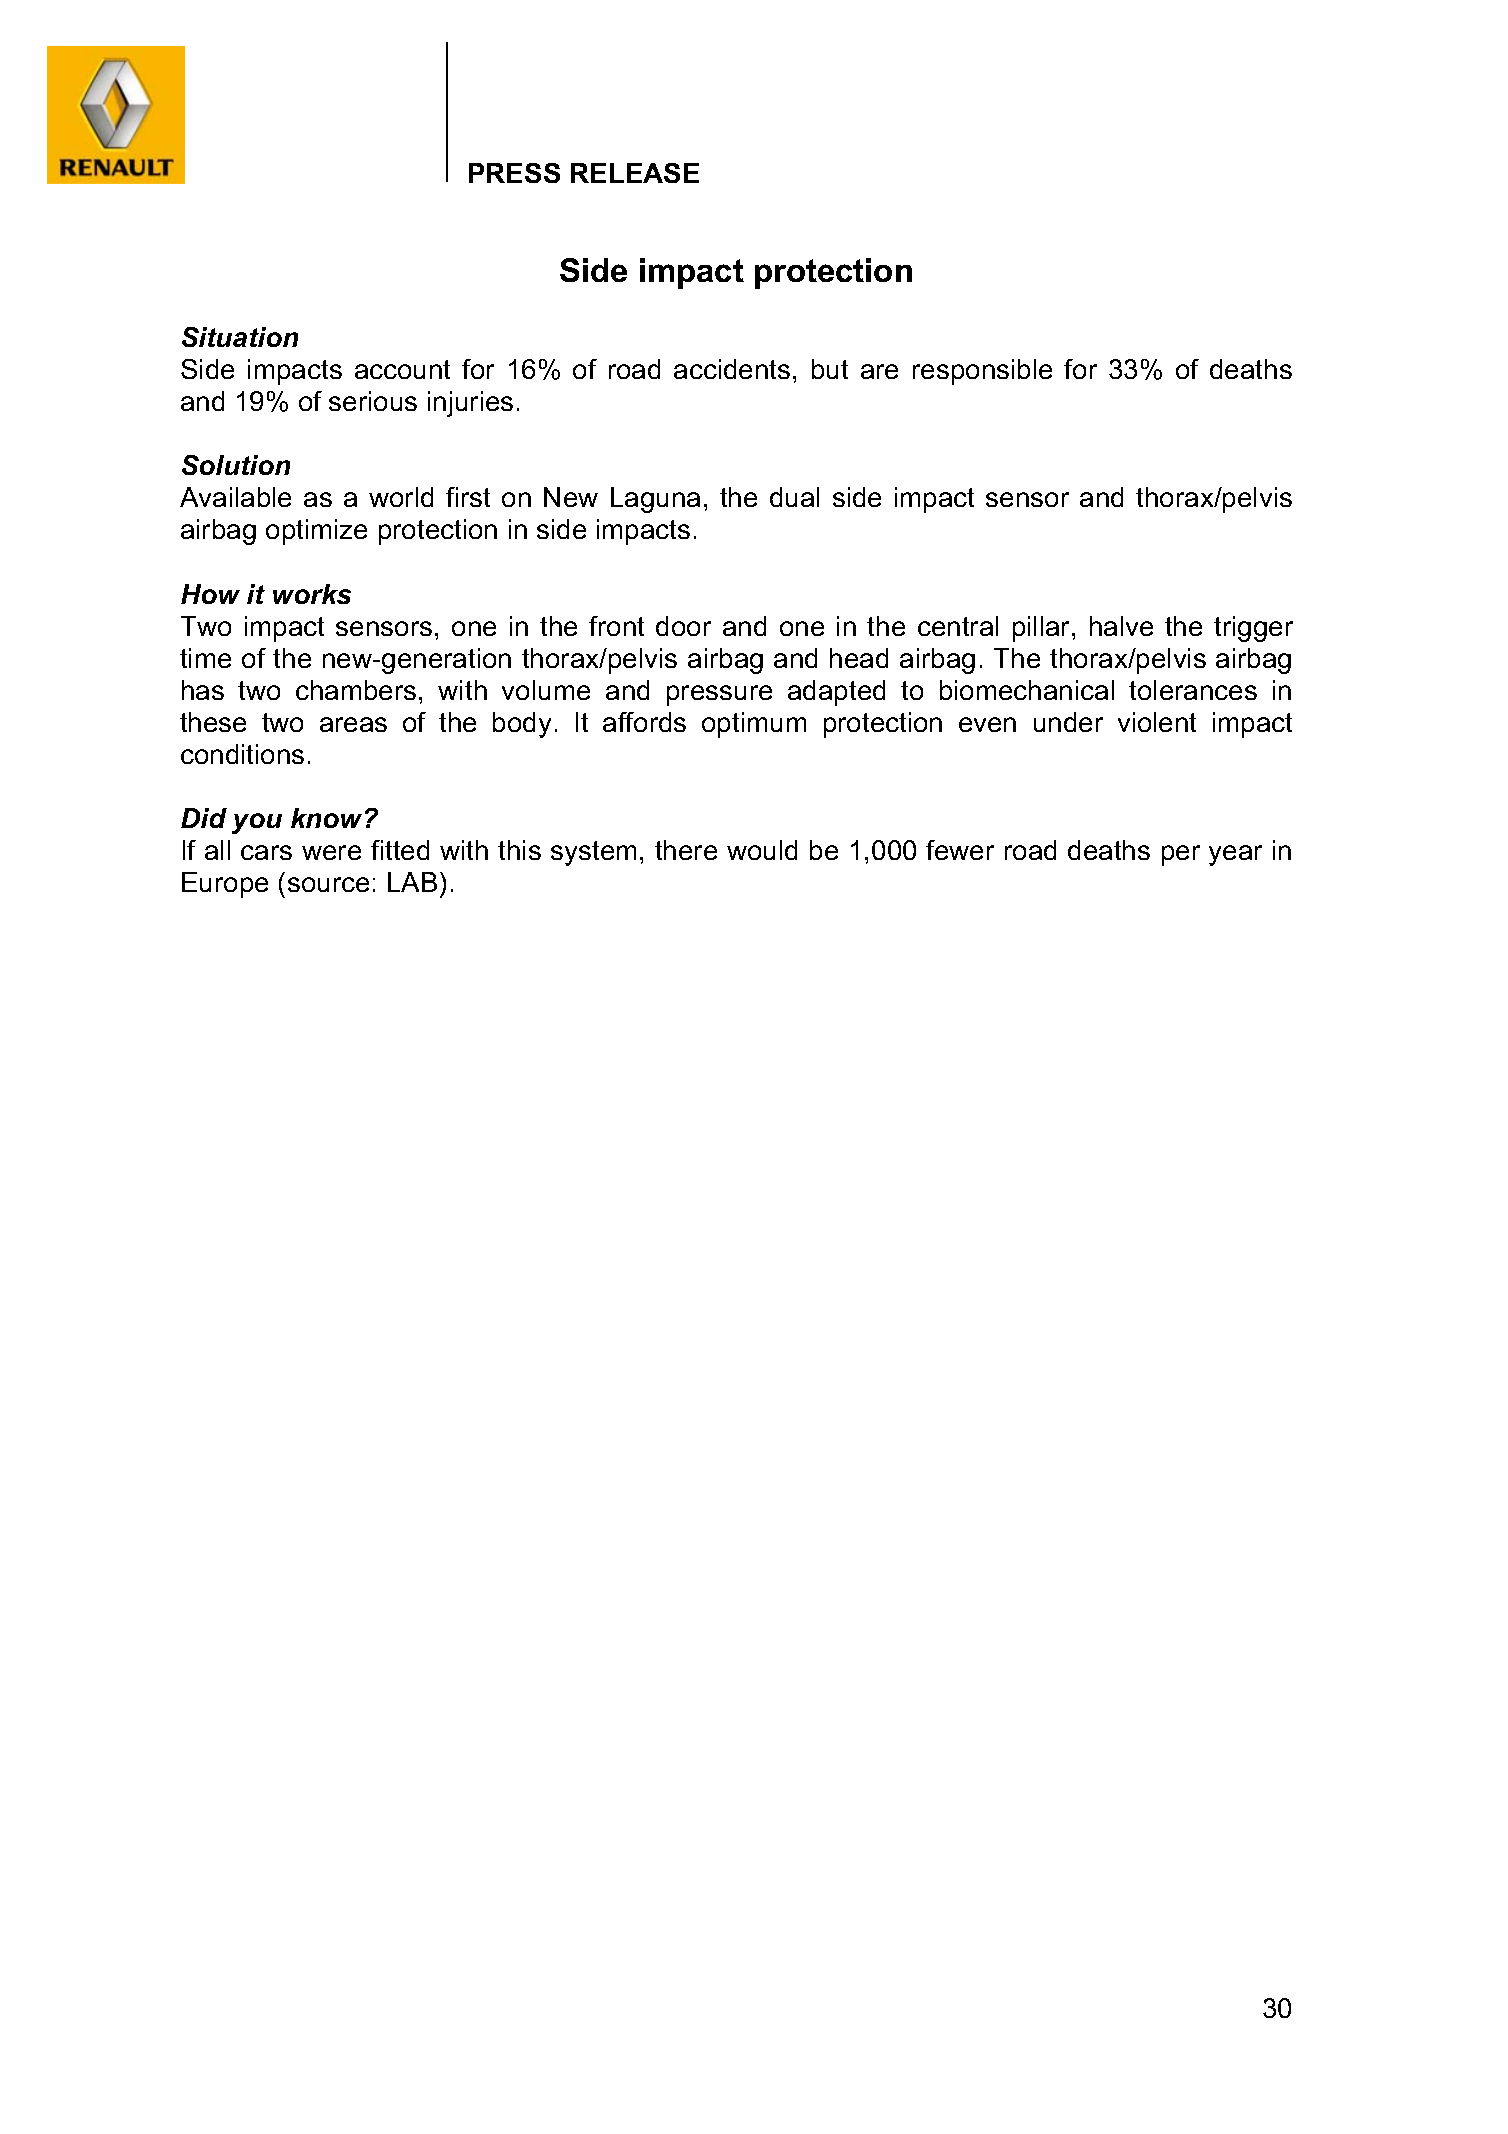  I want to click on account, so click(402, 369).
